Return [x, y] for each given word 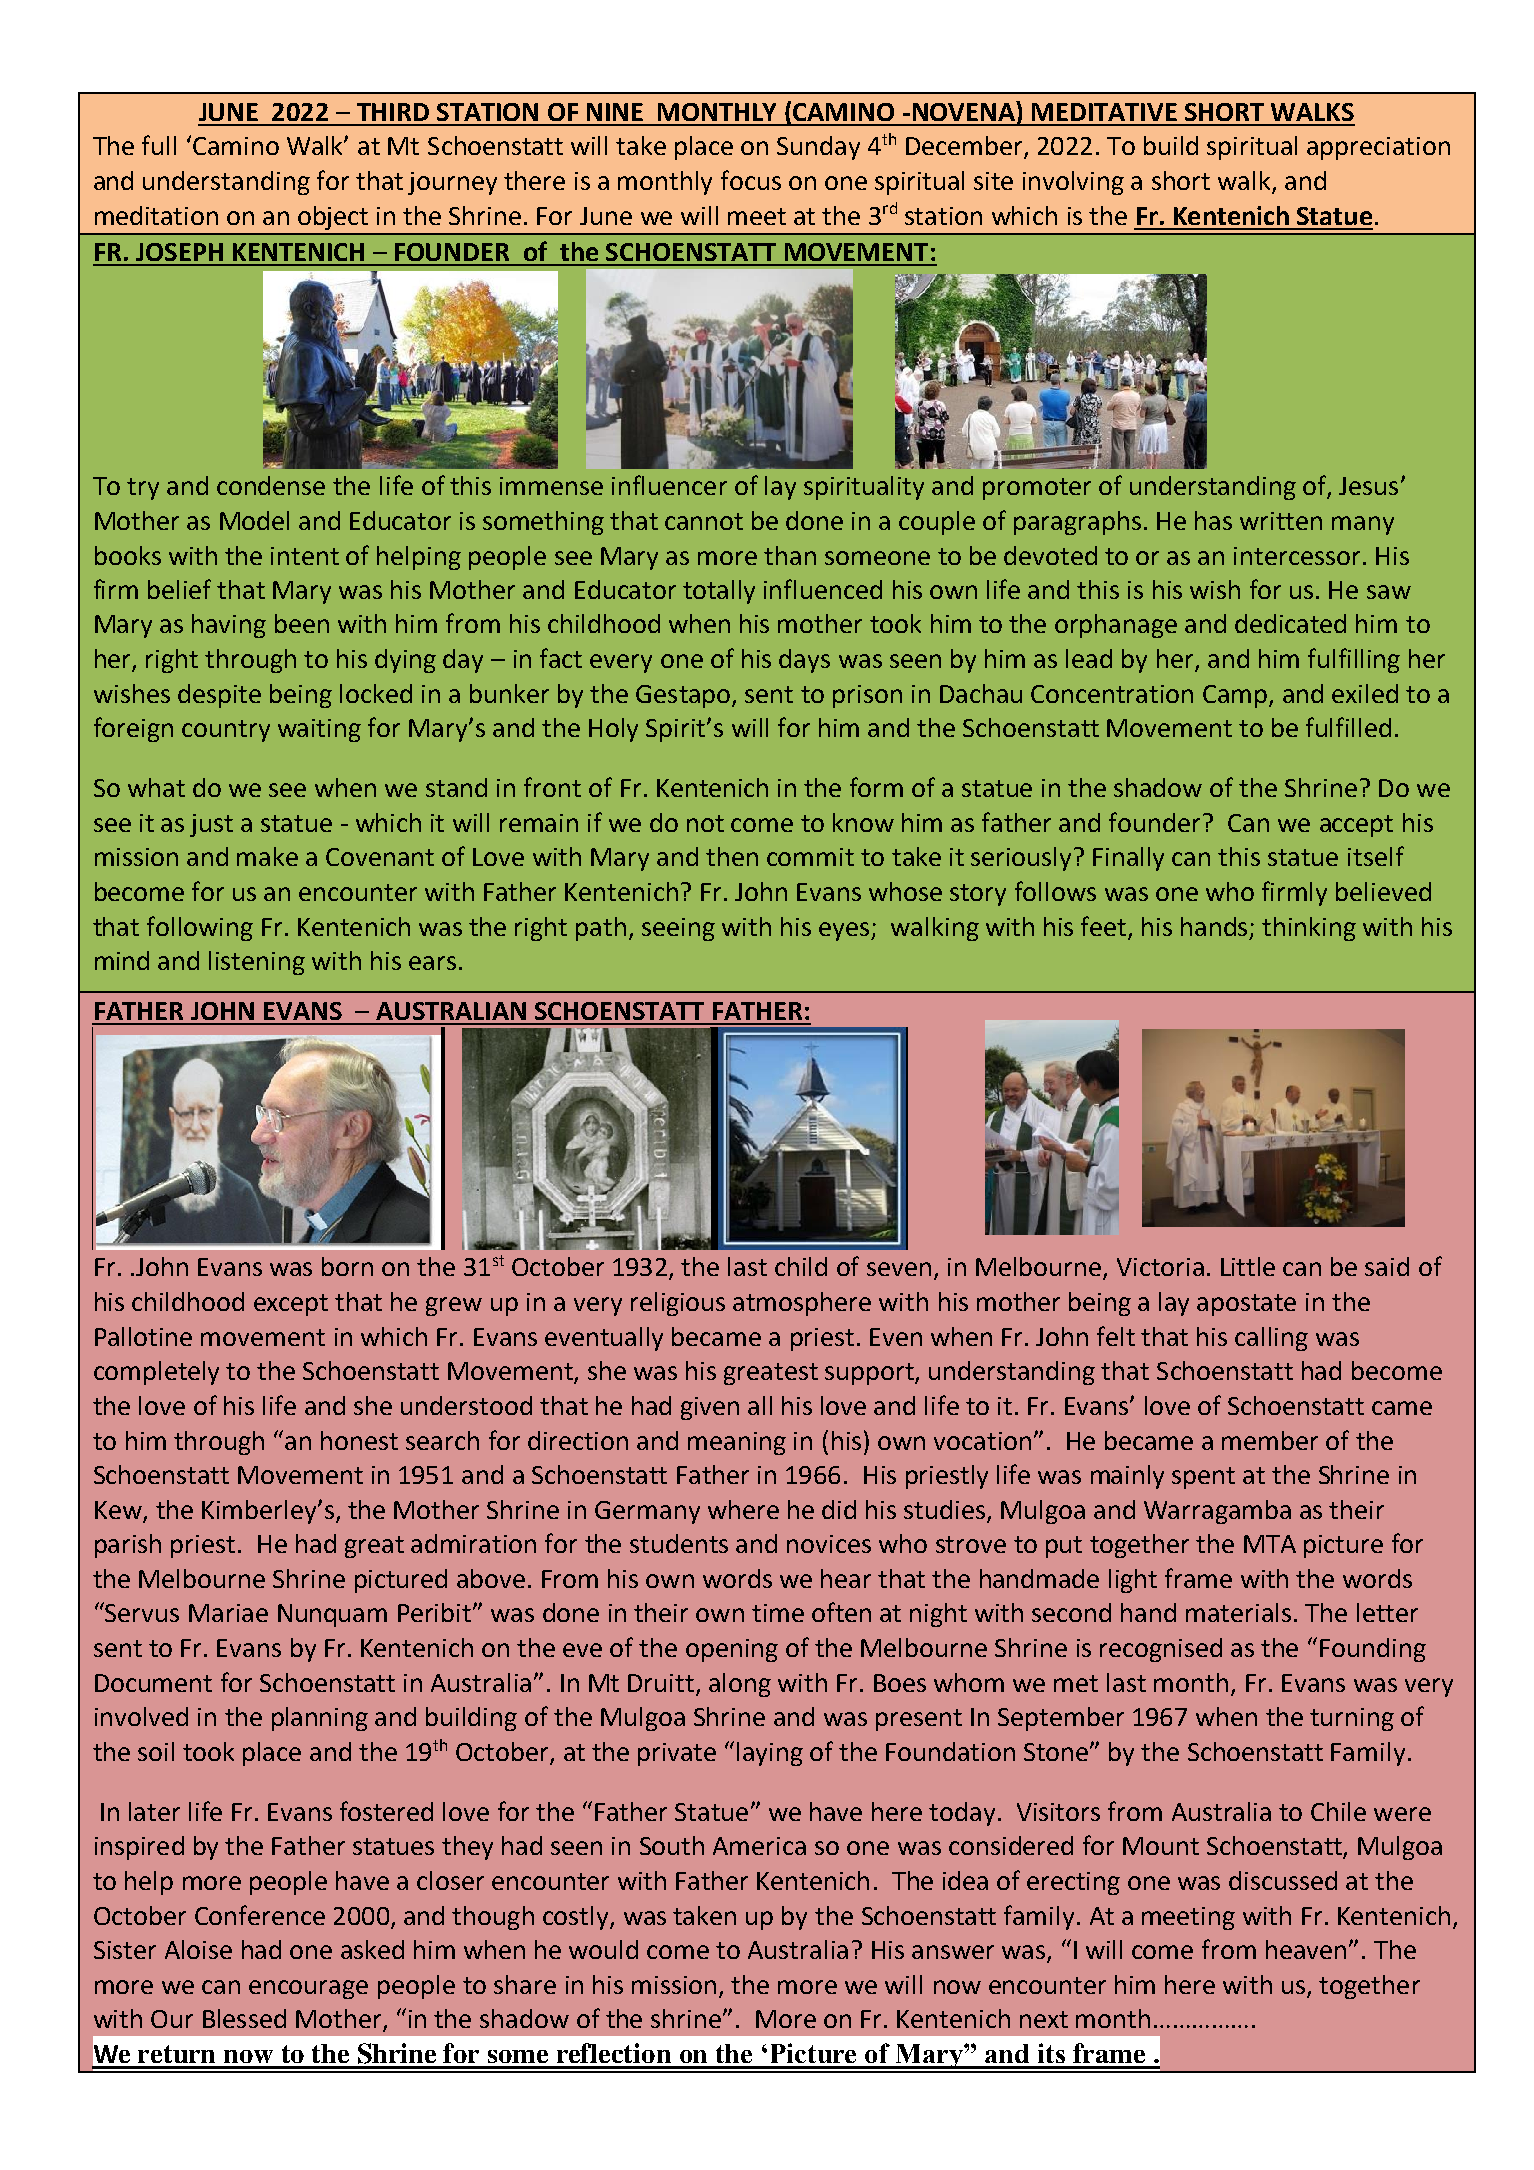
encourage [308, 1989]
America [759, 1846]
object [333, 218]
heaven [1306, 1949]
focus [751, 180]
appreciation [1378, 148]
